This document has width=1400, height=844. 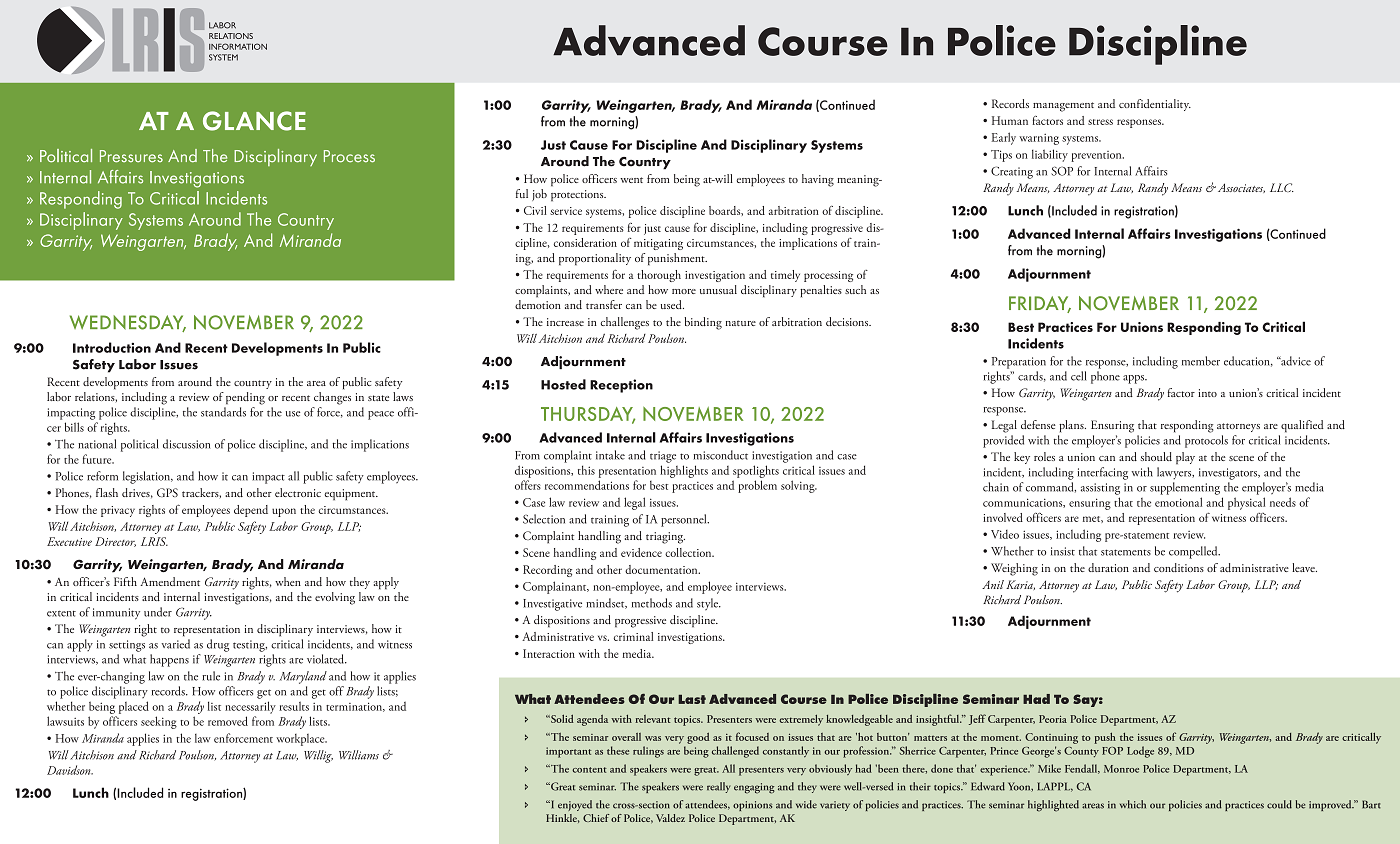 I want to click on FRIDAY, so click(x=1040, y=304).
